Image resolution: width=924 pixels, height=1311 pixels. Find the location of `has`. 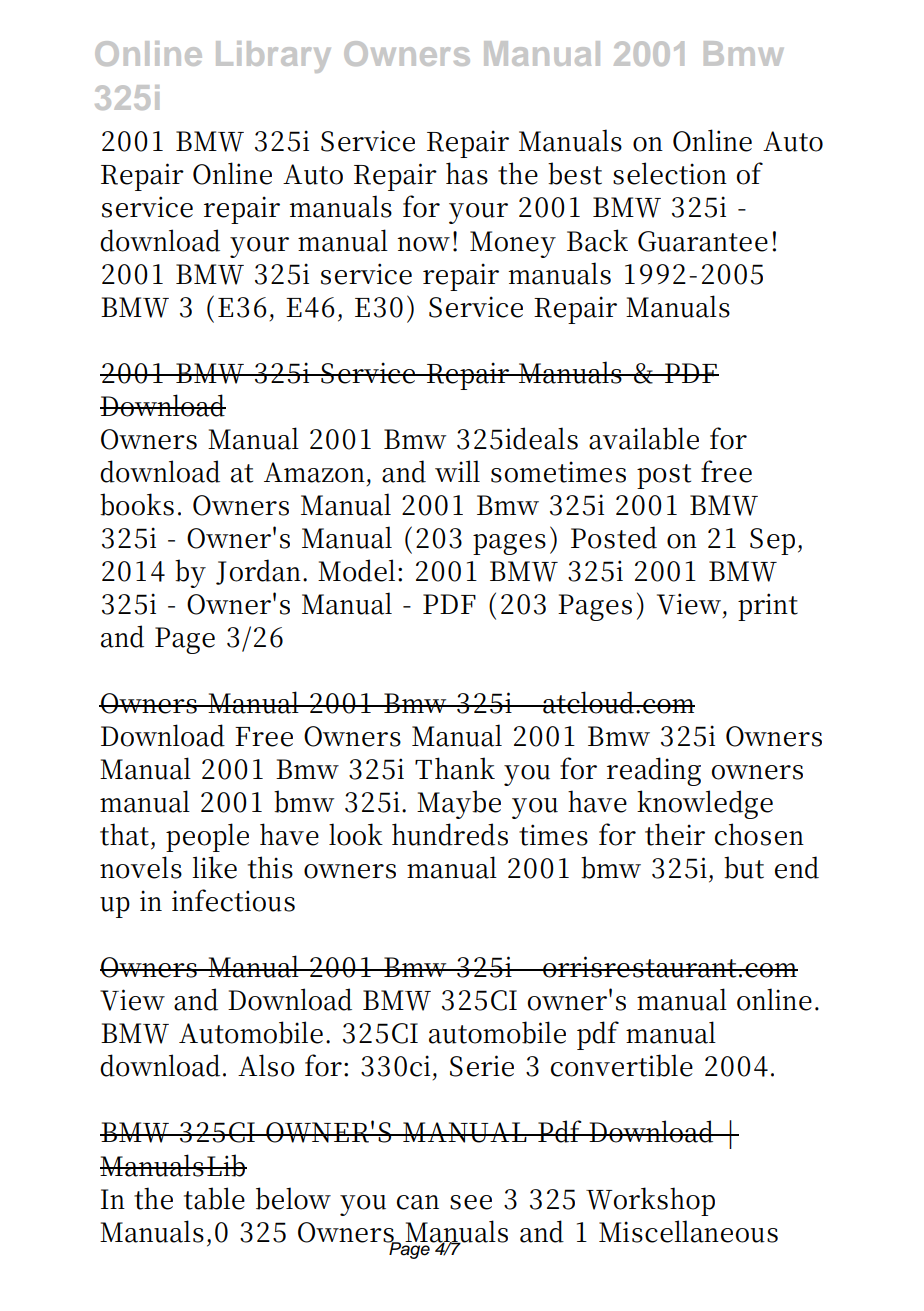

has is located at coordinates (467, 173).
